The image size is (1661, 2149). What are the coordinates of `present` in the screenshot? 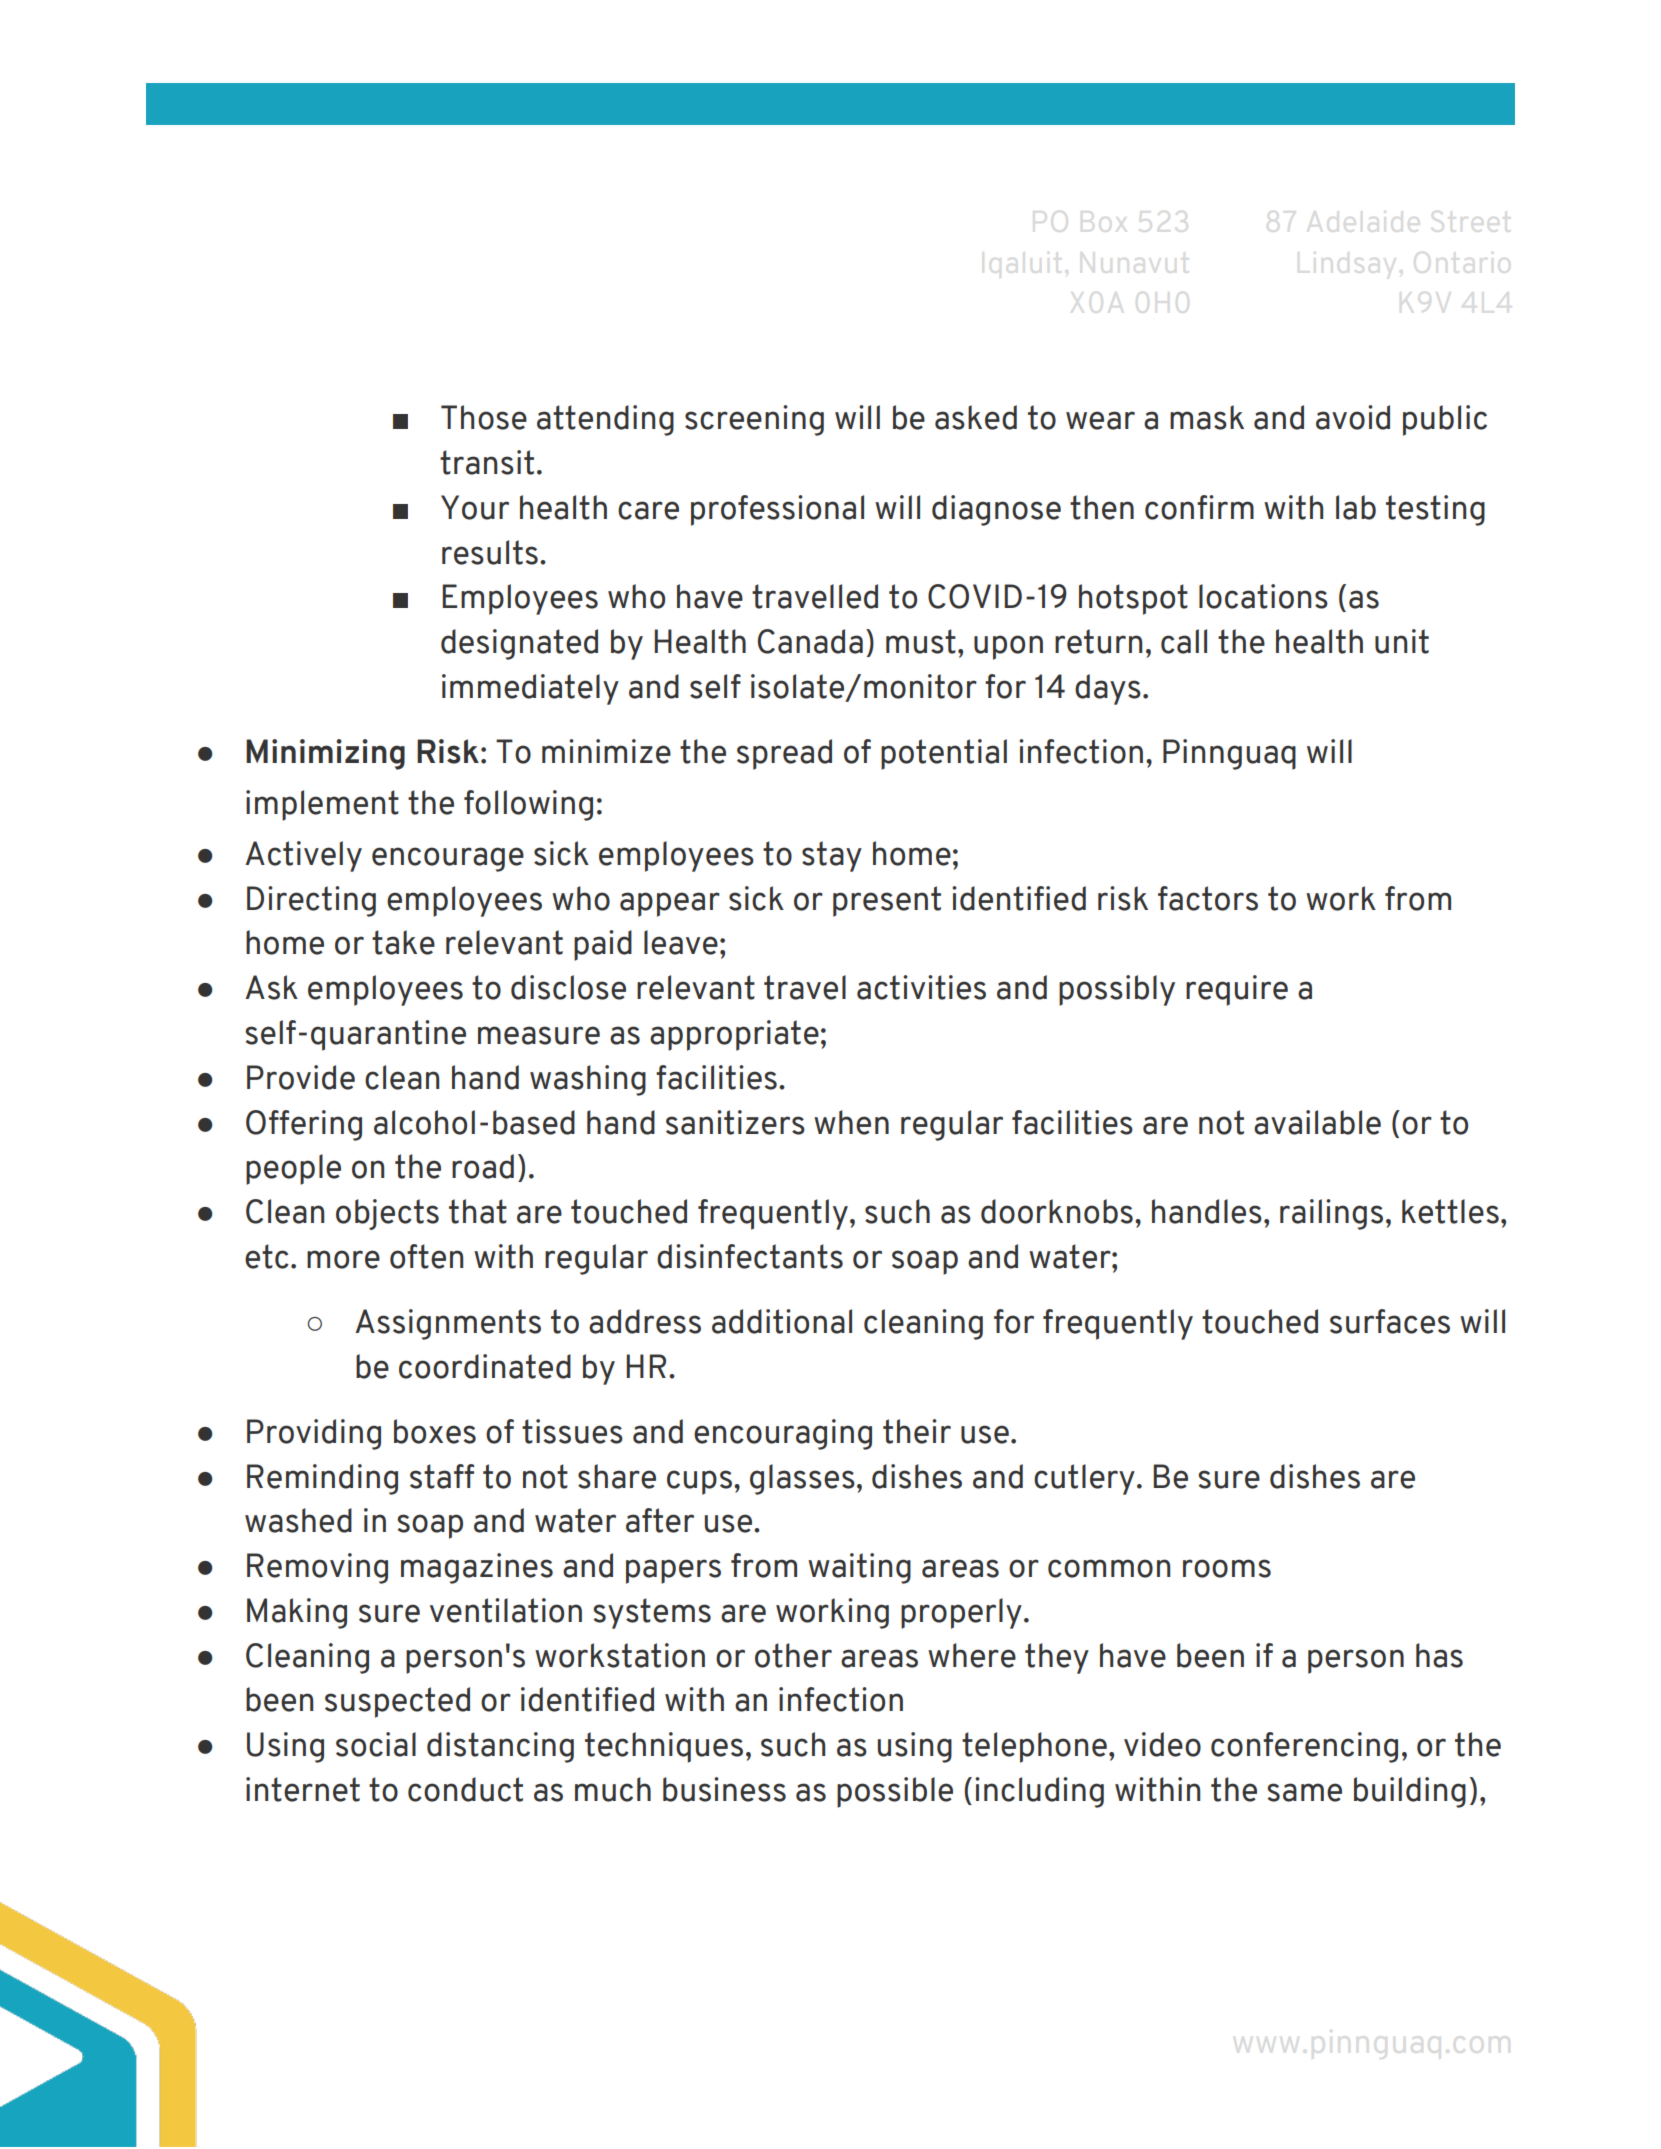 It's located at (887, 901).
